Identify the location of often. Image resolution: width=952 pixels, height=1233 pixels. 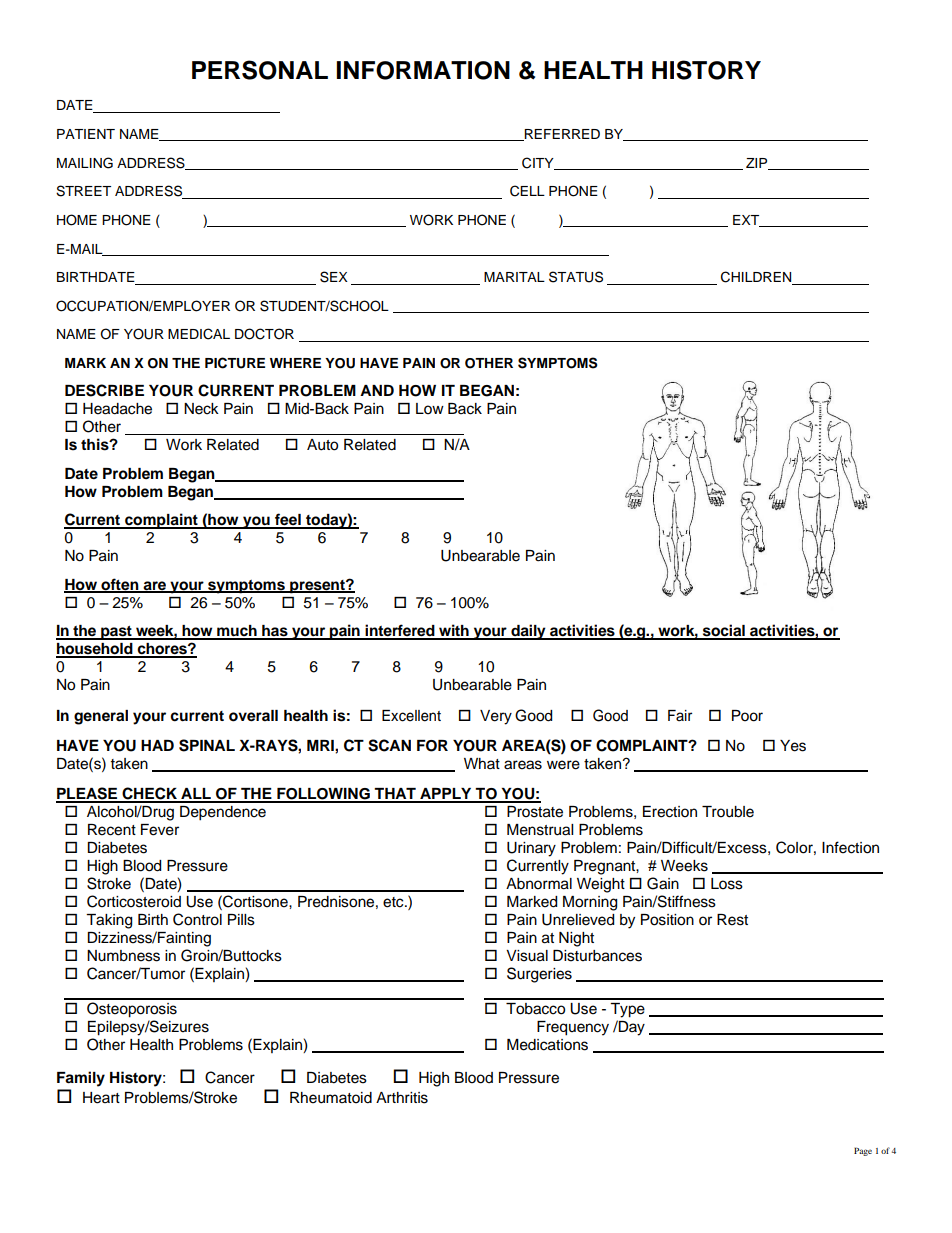
(120, 585).
